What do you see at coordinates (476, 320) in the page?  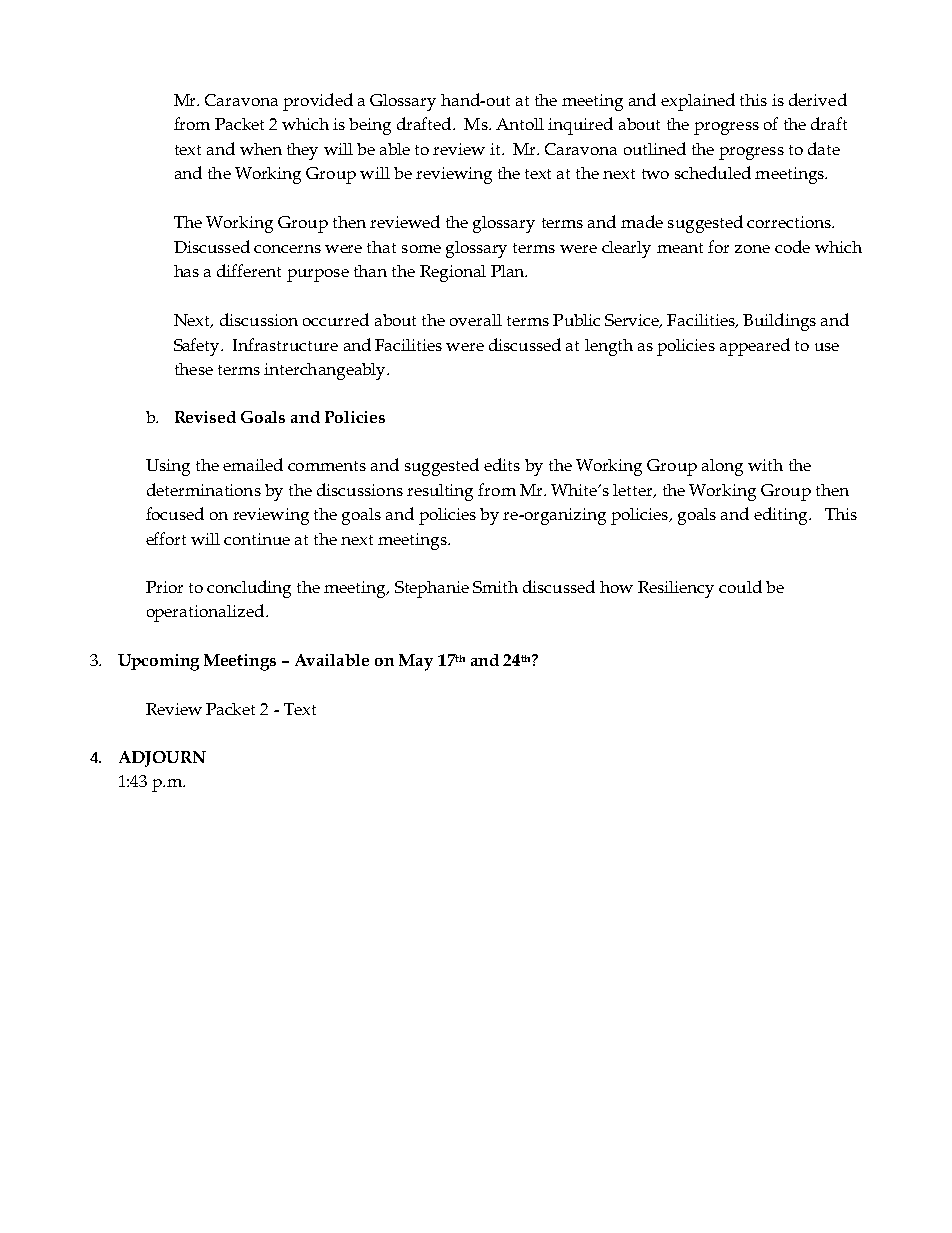 I see `overall` at bounding box center [476, 320].
